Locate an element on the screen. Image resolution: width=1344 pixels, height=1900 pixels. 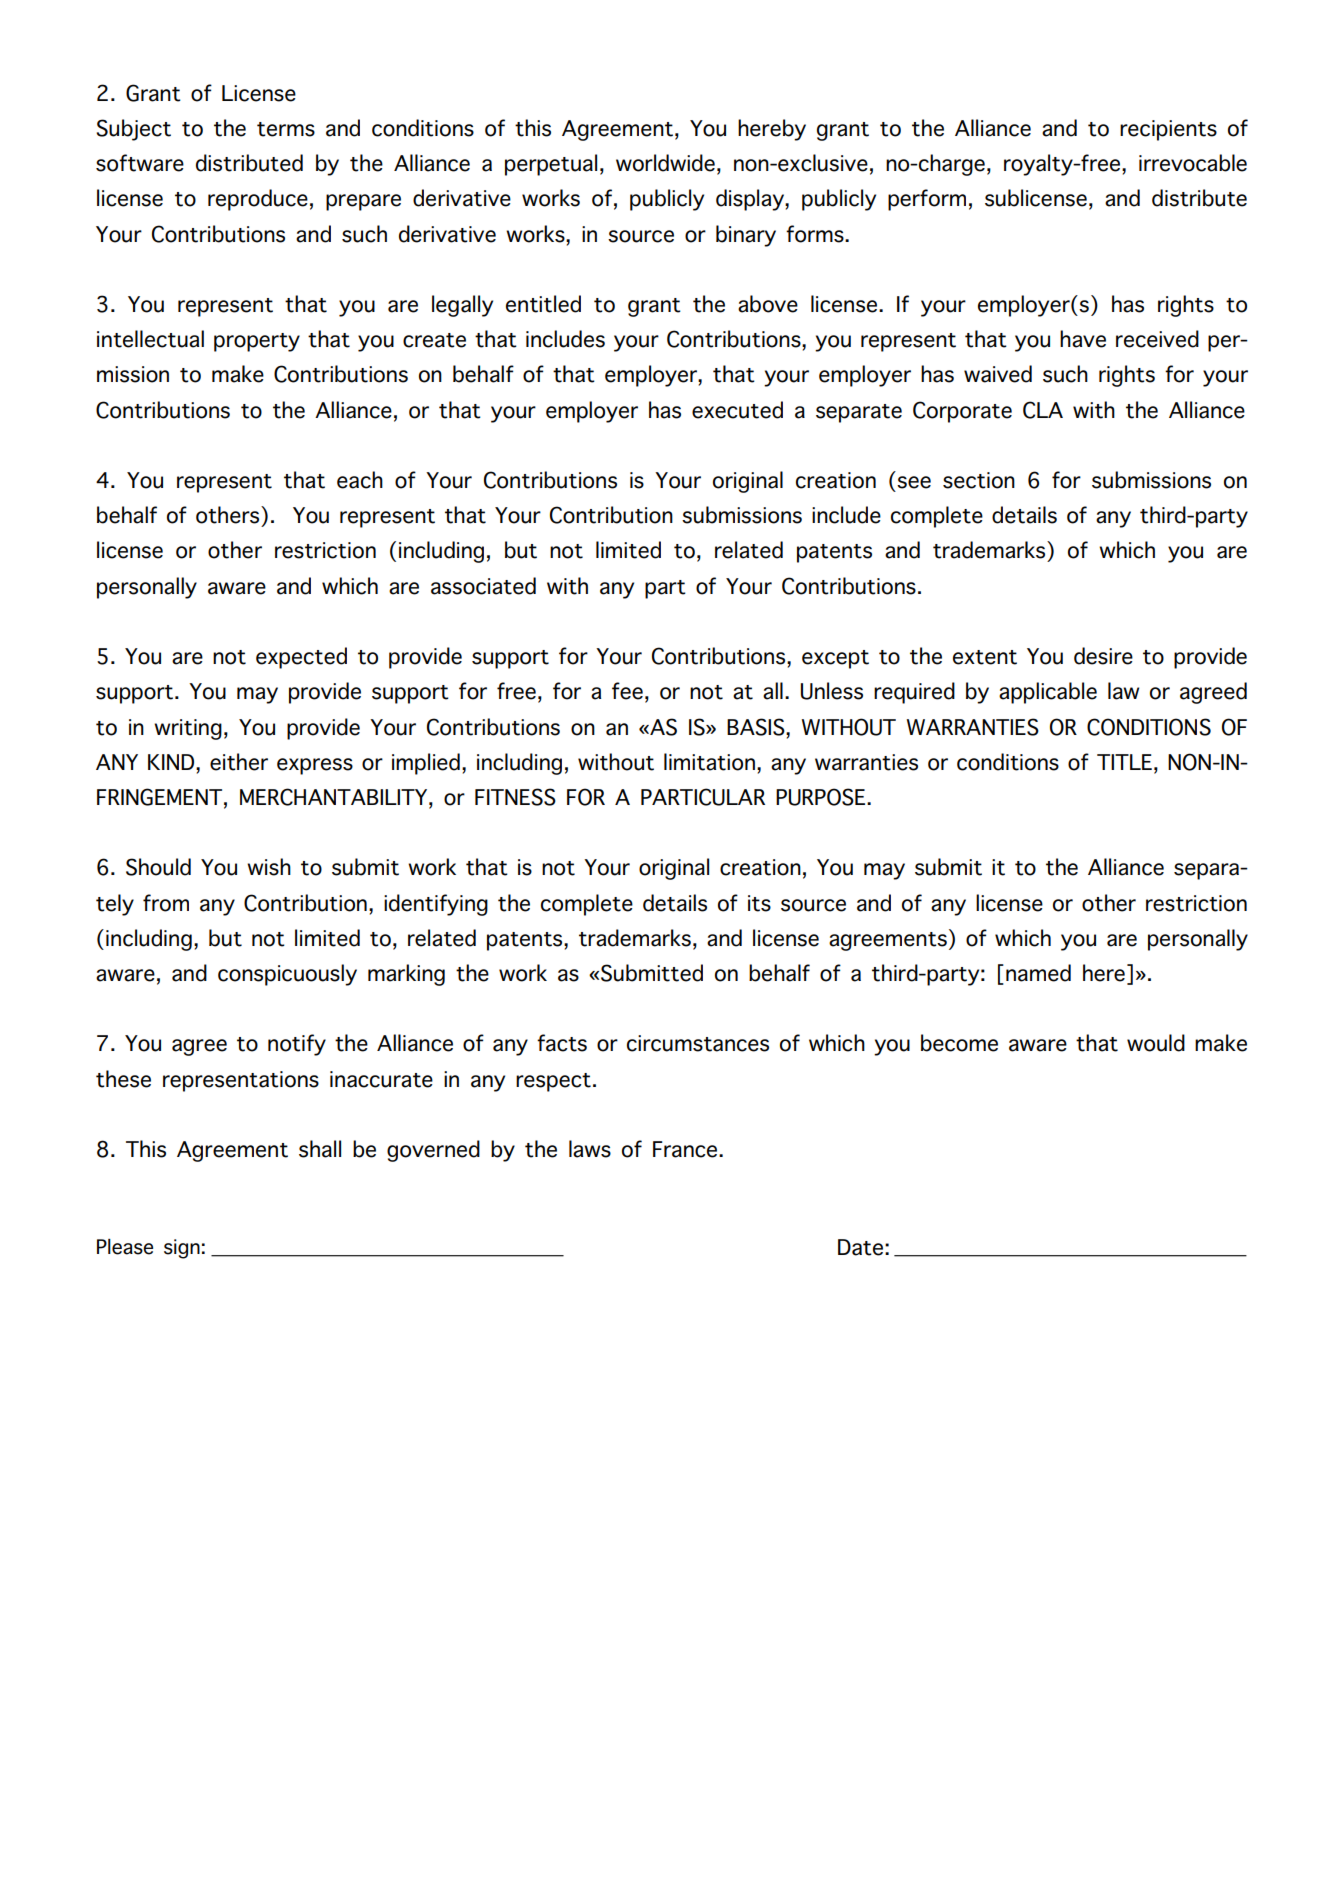
recipients is located at coordinates (1168, 130).
